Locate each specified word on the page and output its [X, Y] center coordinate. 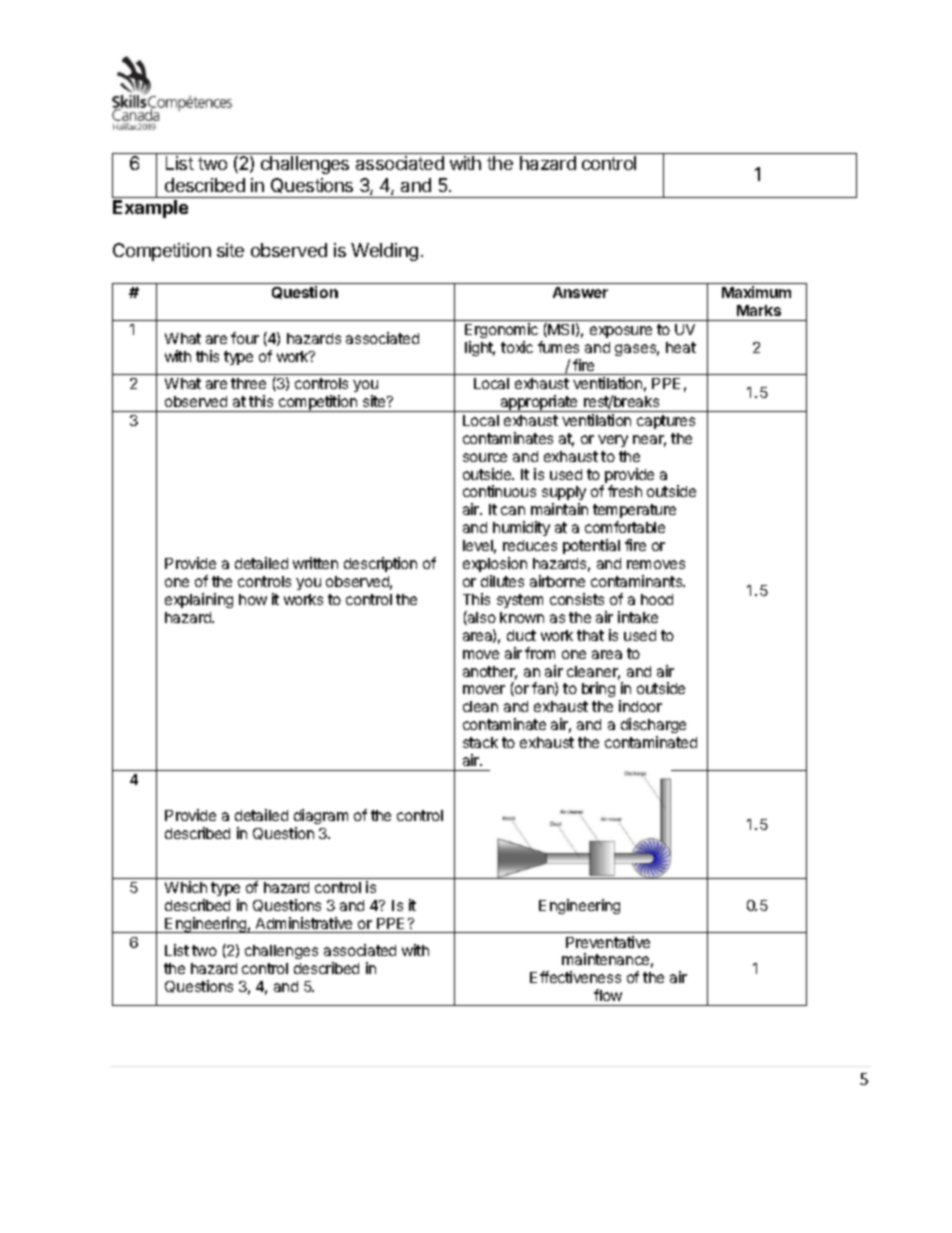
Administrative [304, 923]
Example [150, 209]
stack [480, 742]
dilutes [502, 581]
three [248, 383]
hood [657, 599]
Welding [384, 252]
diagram [321, 816]
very [613, 441]
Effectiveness [575, 977]
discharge [653, 727]
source [485, 457]
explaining [199, 600]
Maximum [756, 292]
